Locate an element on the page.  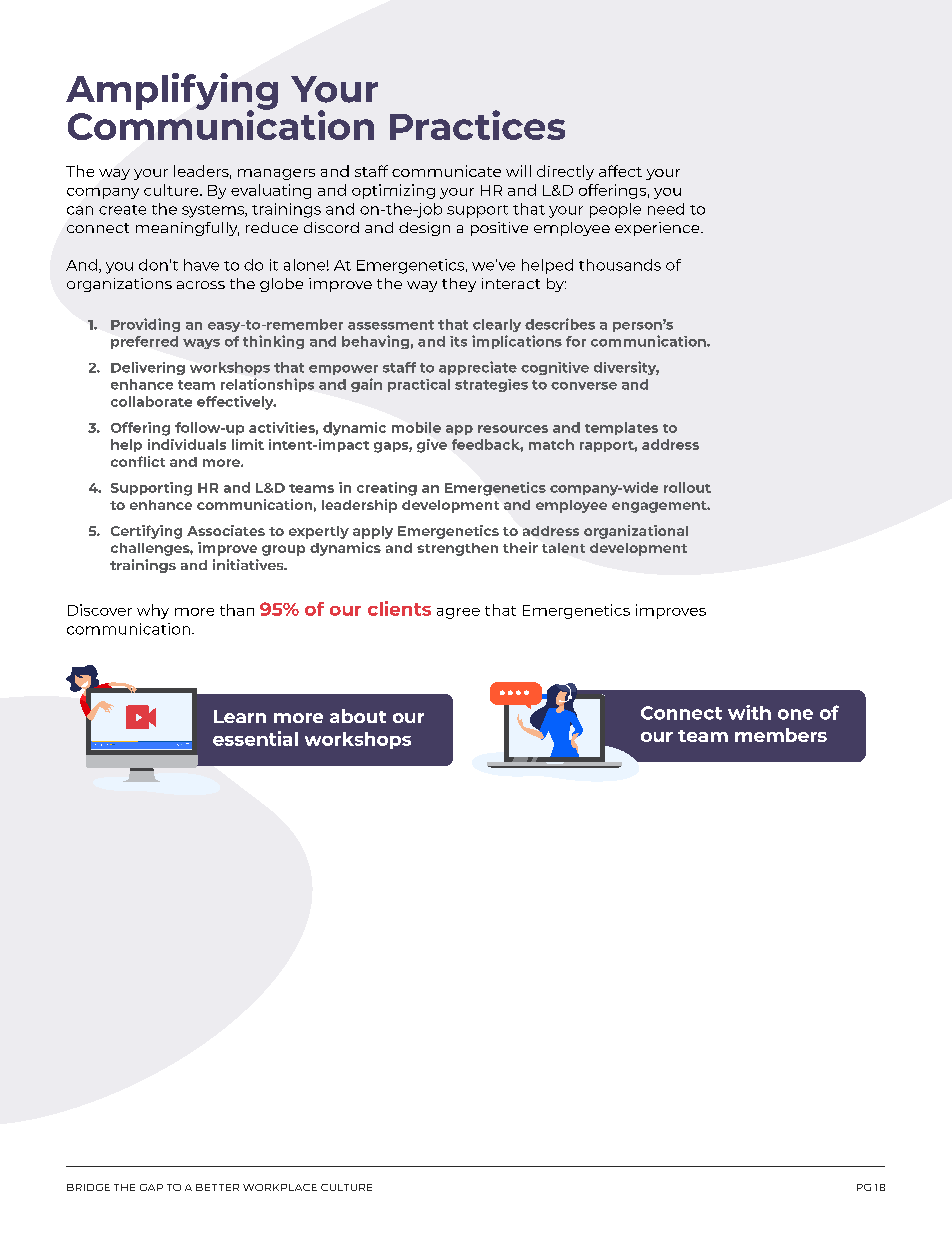
affect is located at coordinates (620, 171).
